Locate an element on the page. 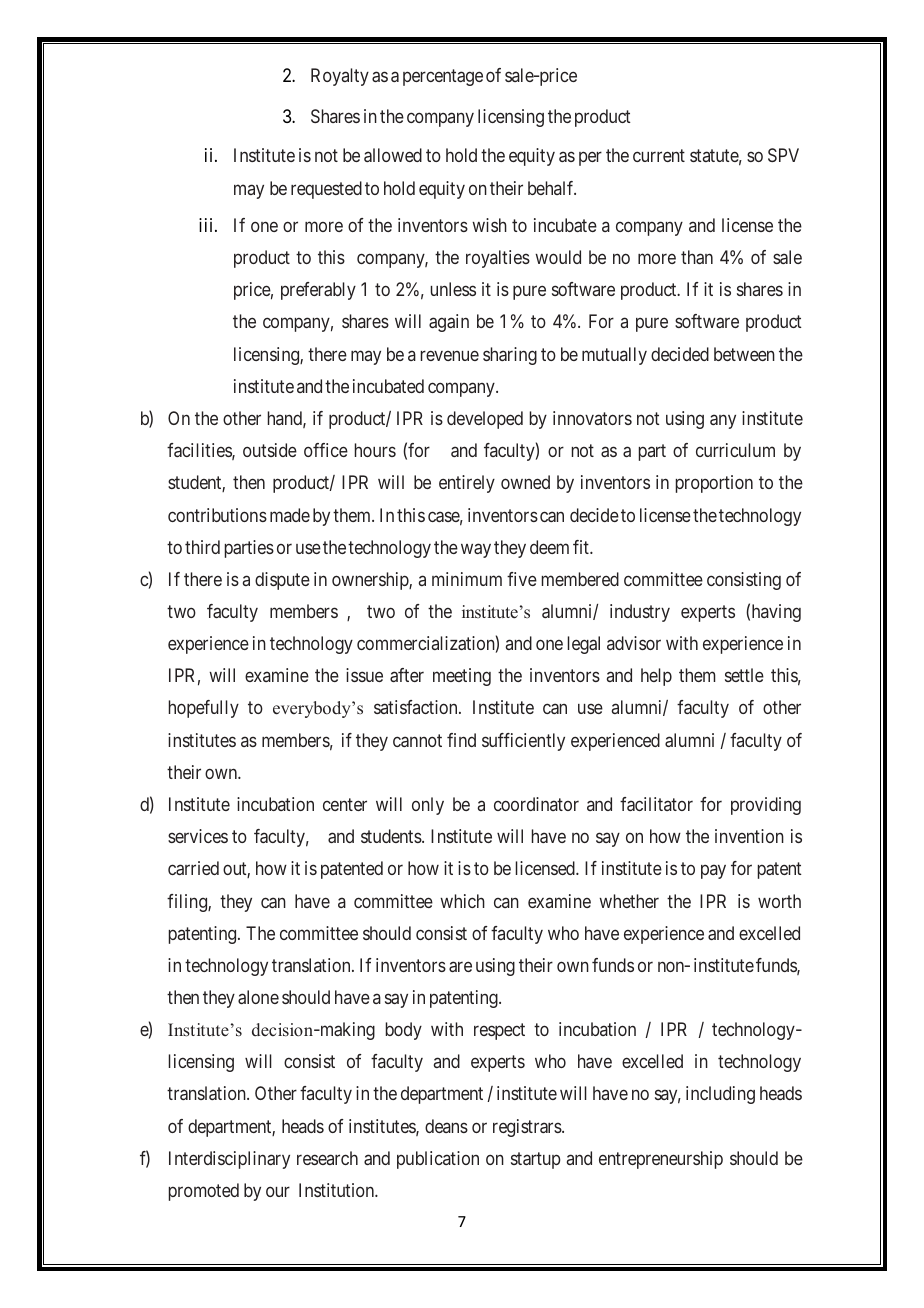 The width and height of the page is (924, 1308). dispute is located at coordinates (282, 581).
